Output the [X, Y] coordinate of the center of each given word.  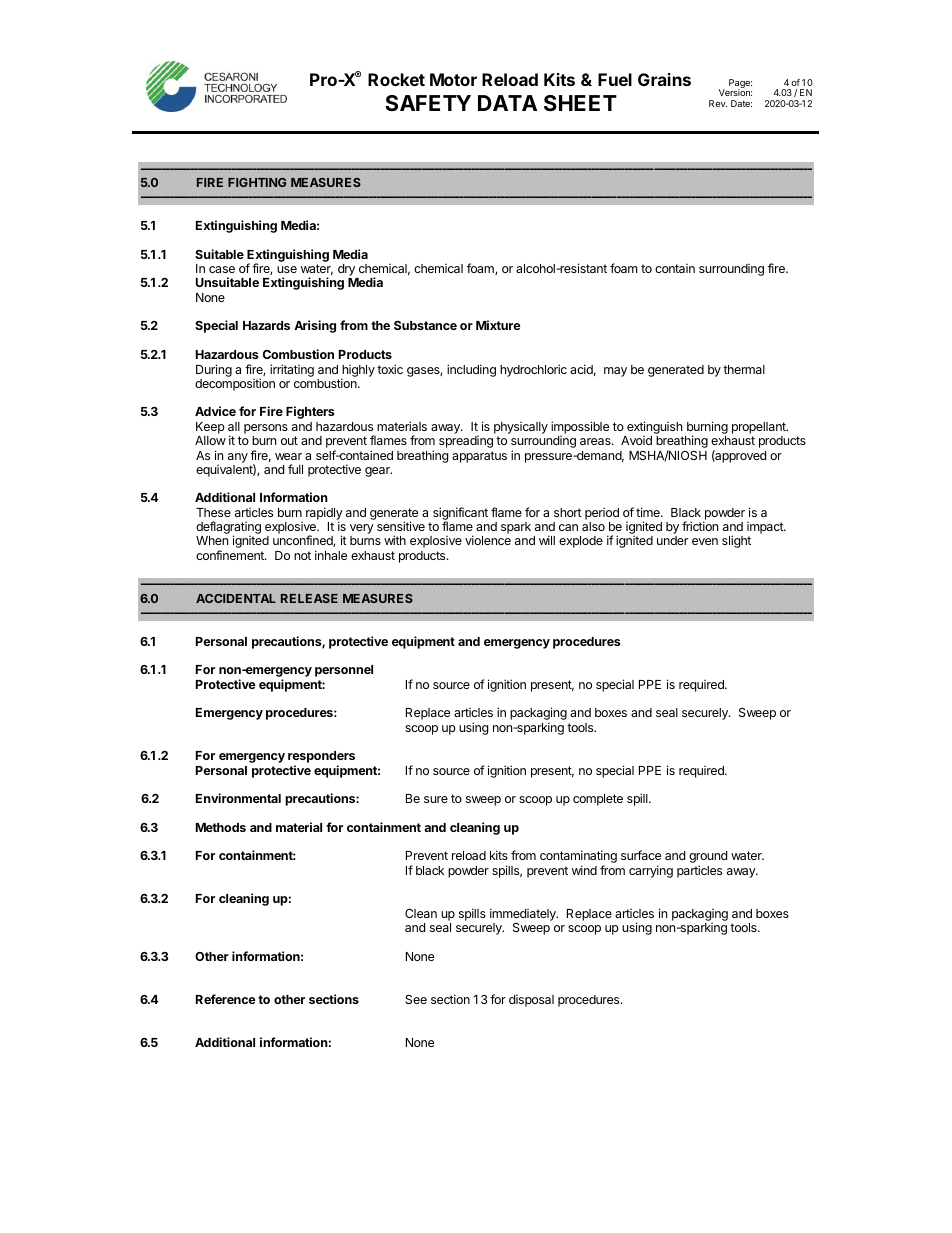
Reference [226, 999]
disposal [531, 1001]
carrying [651, 871]
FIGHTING [257, 182]
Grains [664, 79]
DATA [507, 103]
